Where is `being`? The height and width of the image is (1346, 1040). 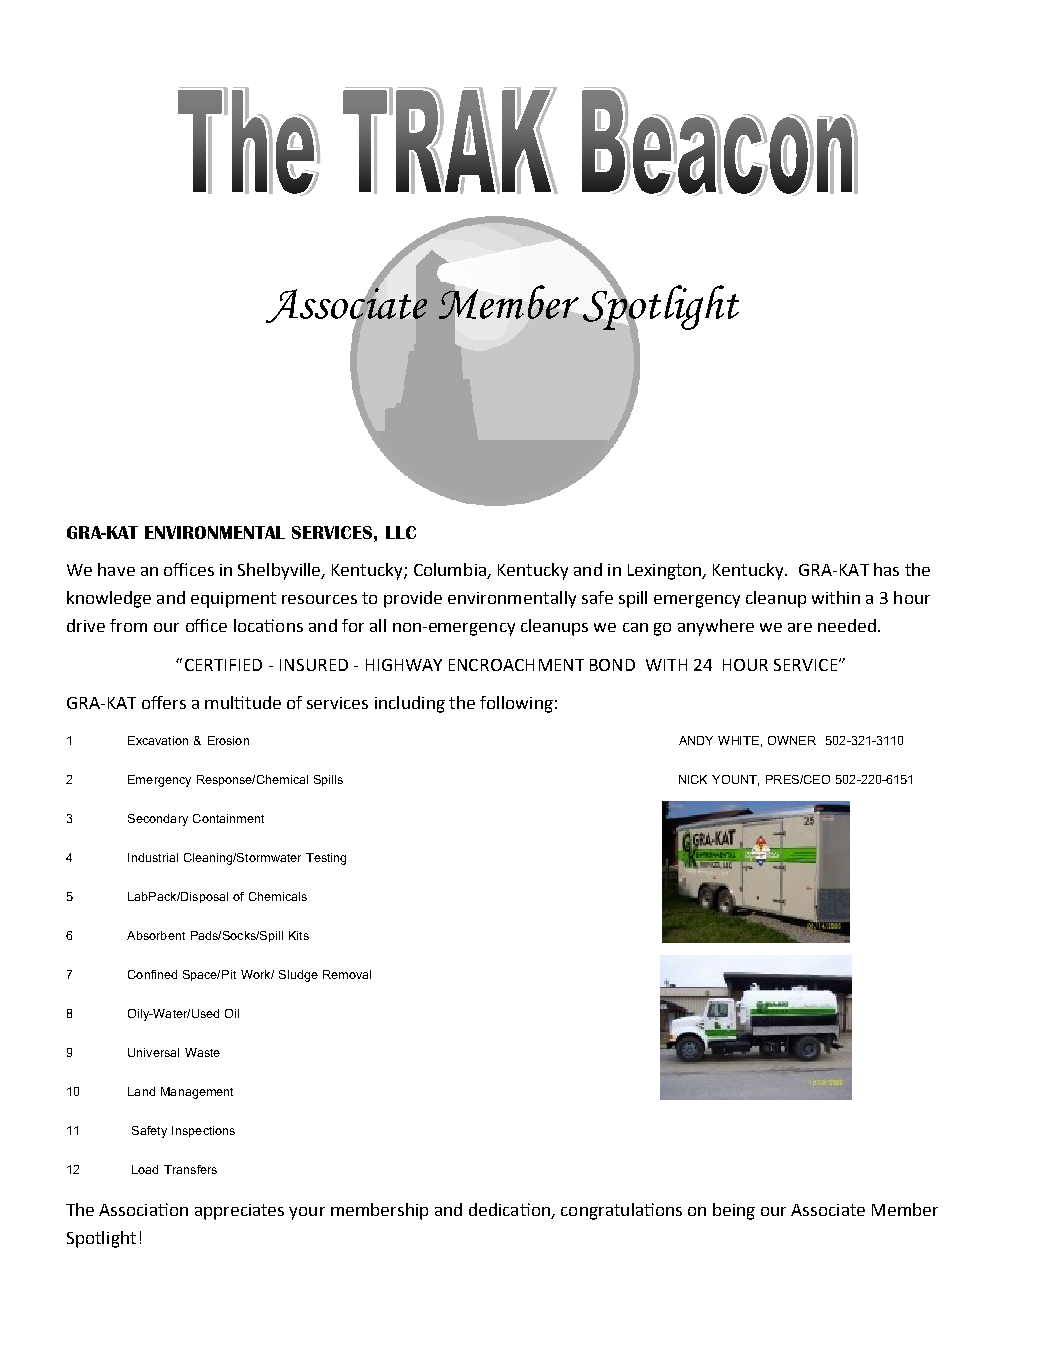 being is located at coordinates (734, 1211).
